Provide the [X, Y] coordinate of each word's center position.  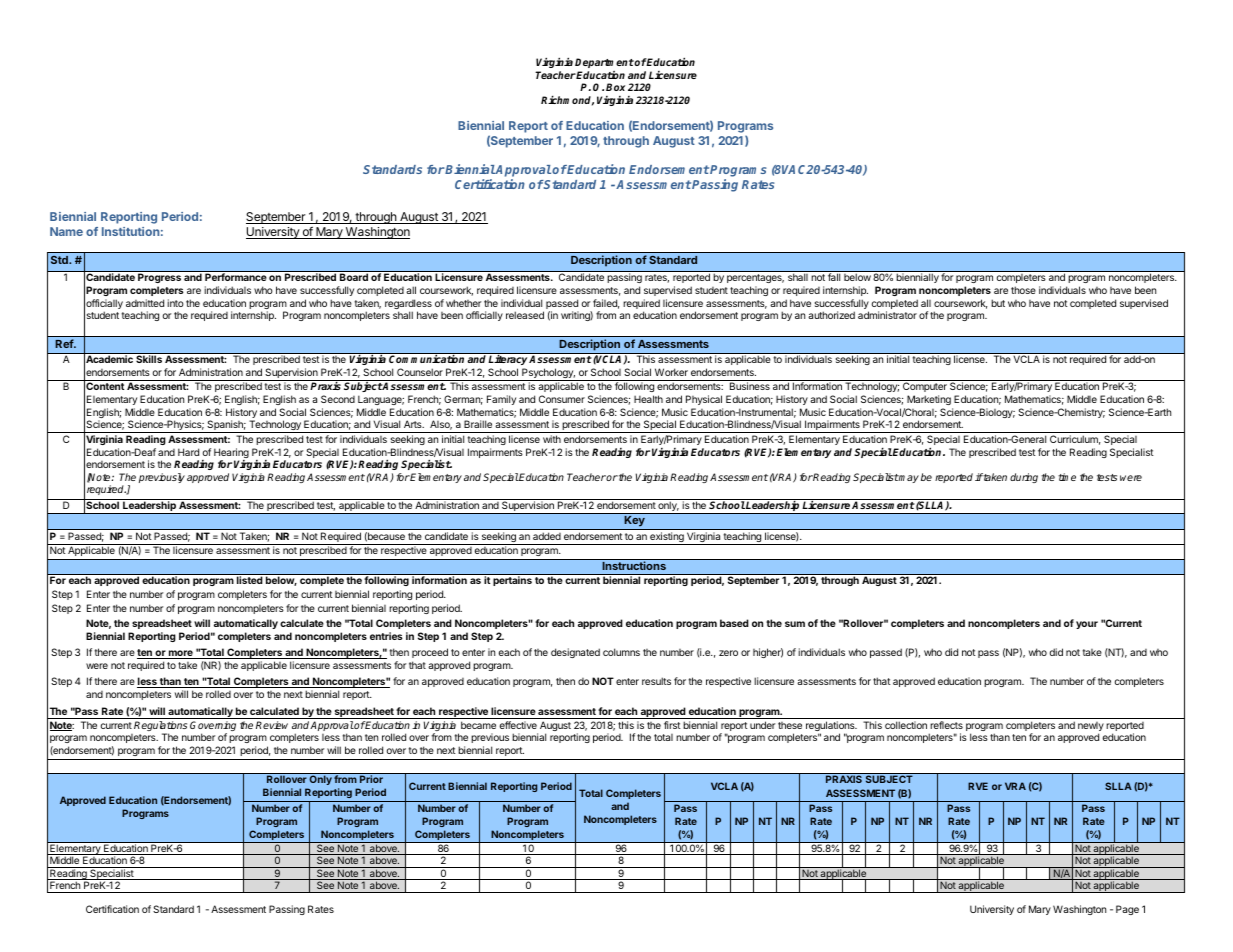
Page [1127, 910]
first [672, 725]
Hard [188, 452]
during [1024, 478]
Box [615, 87]
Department [604, 63]
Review [272, 725]
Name [66, 231]
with [552, 439]
